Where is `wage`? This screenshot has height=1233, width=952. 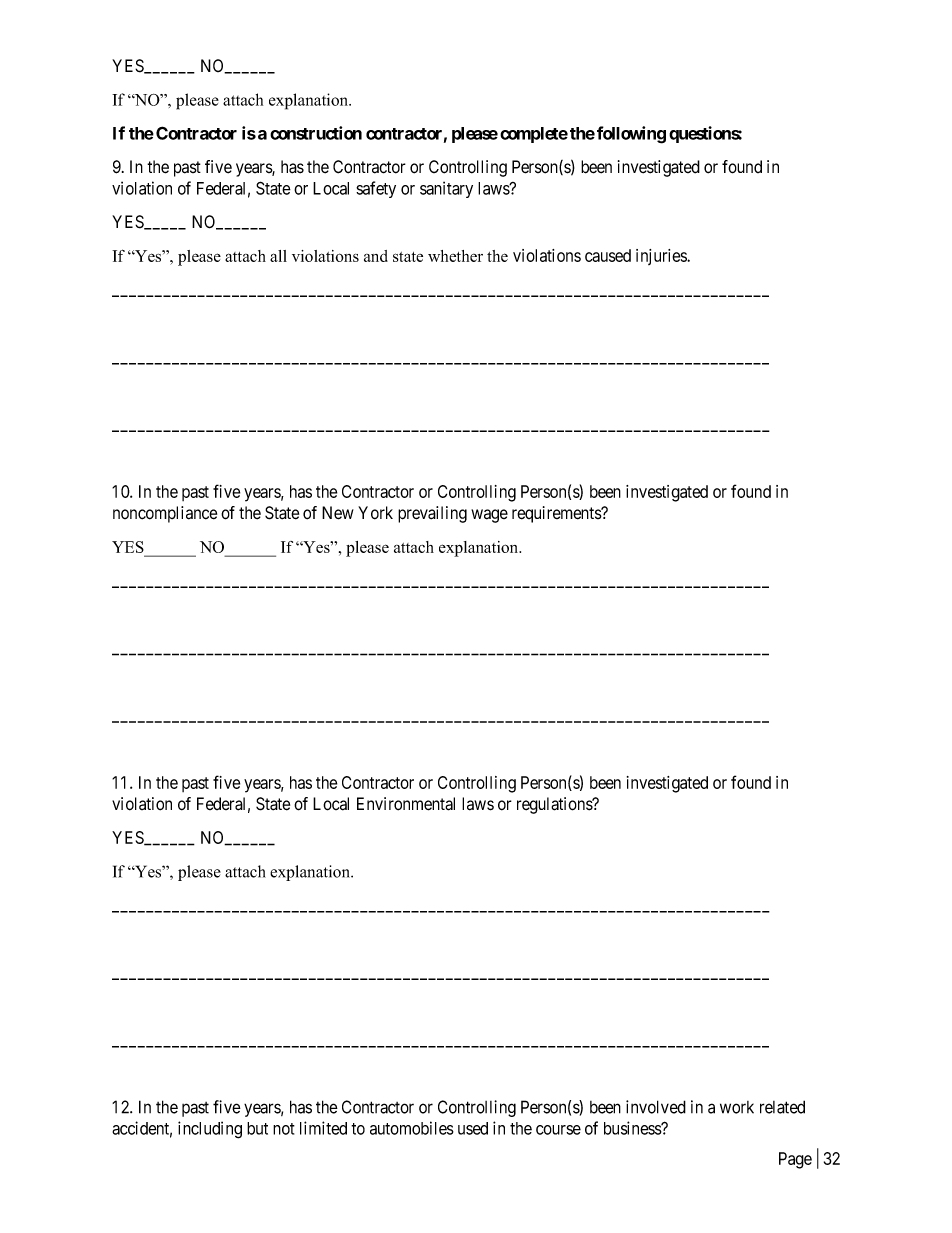
wage is located at coordinates (489, 516).
